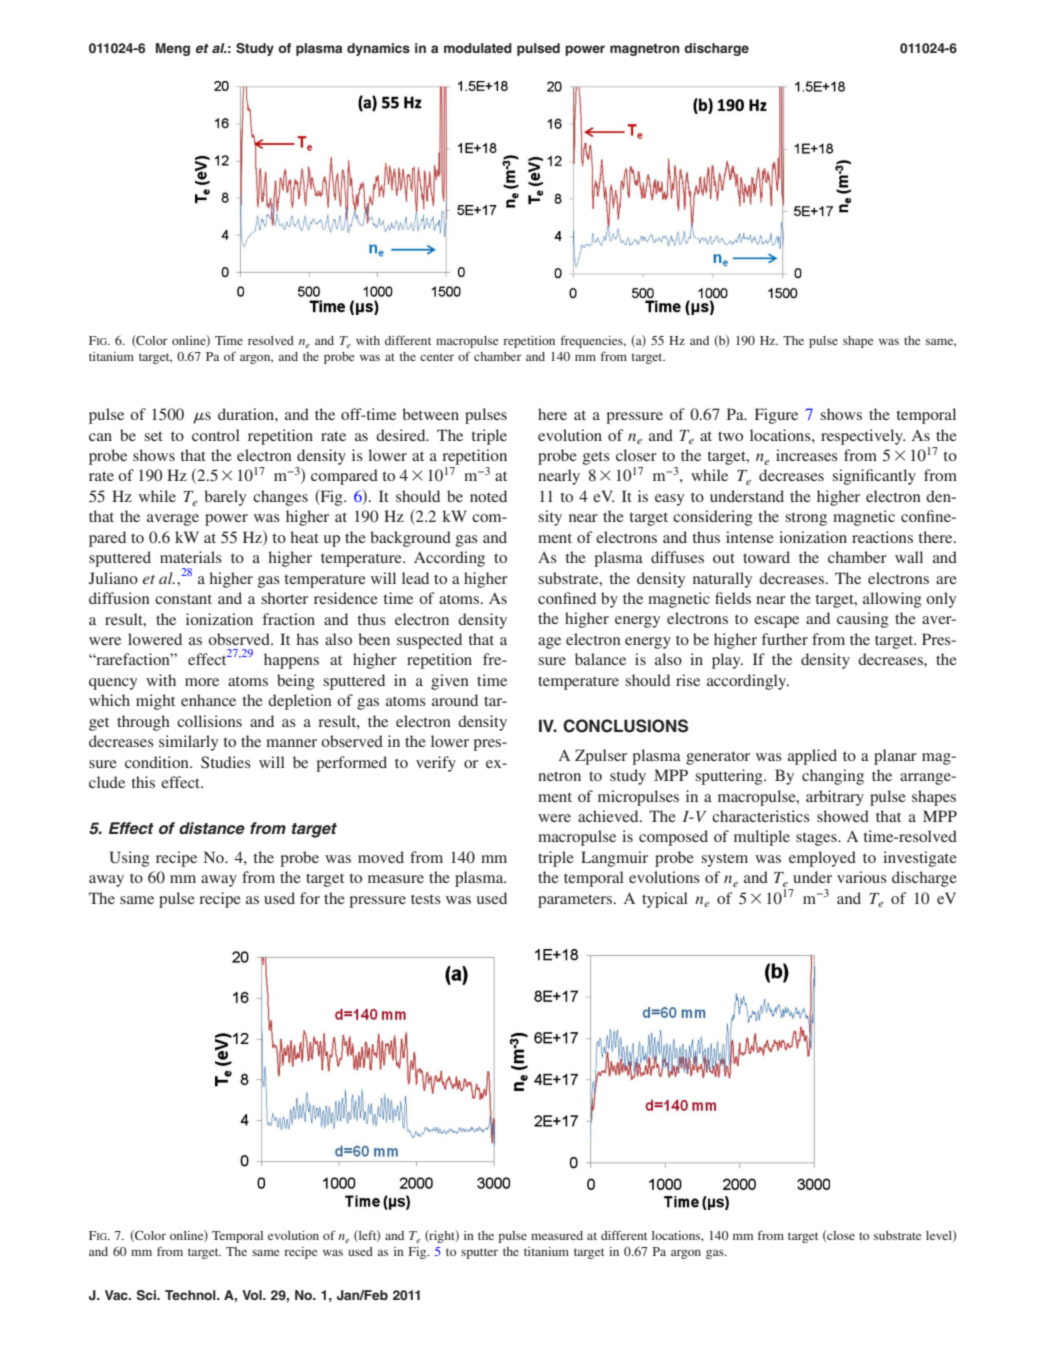 The width and height of the document is (1044, 1351). I want to click on respectively, so click(863, 437).
